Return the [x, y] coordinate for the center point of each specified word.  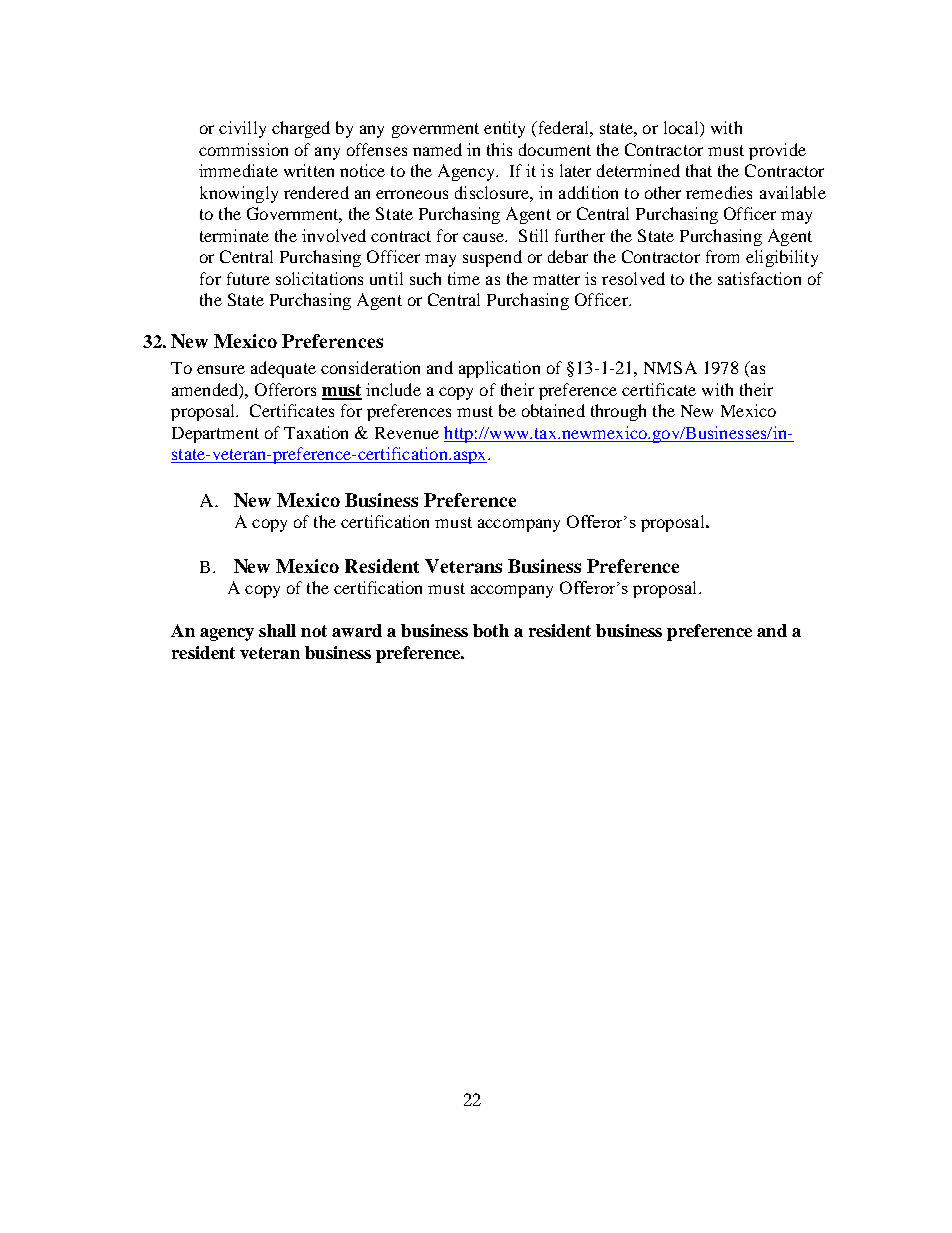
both [491, 630]
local [682, 129]
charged [301, 129]
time [464, 278]
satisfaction [759, 278]
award [357, 630]
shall [277, 630]
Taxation [316, 432]
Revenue [407, 433]
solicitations [319, 278]
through [618, 412]
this [499, 149]
